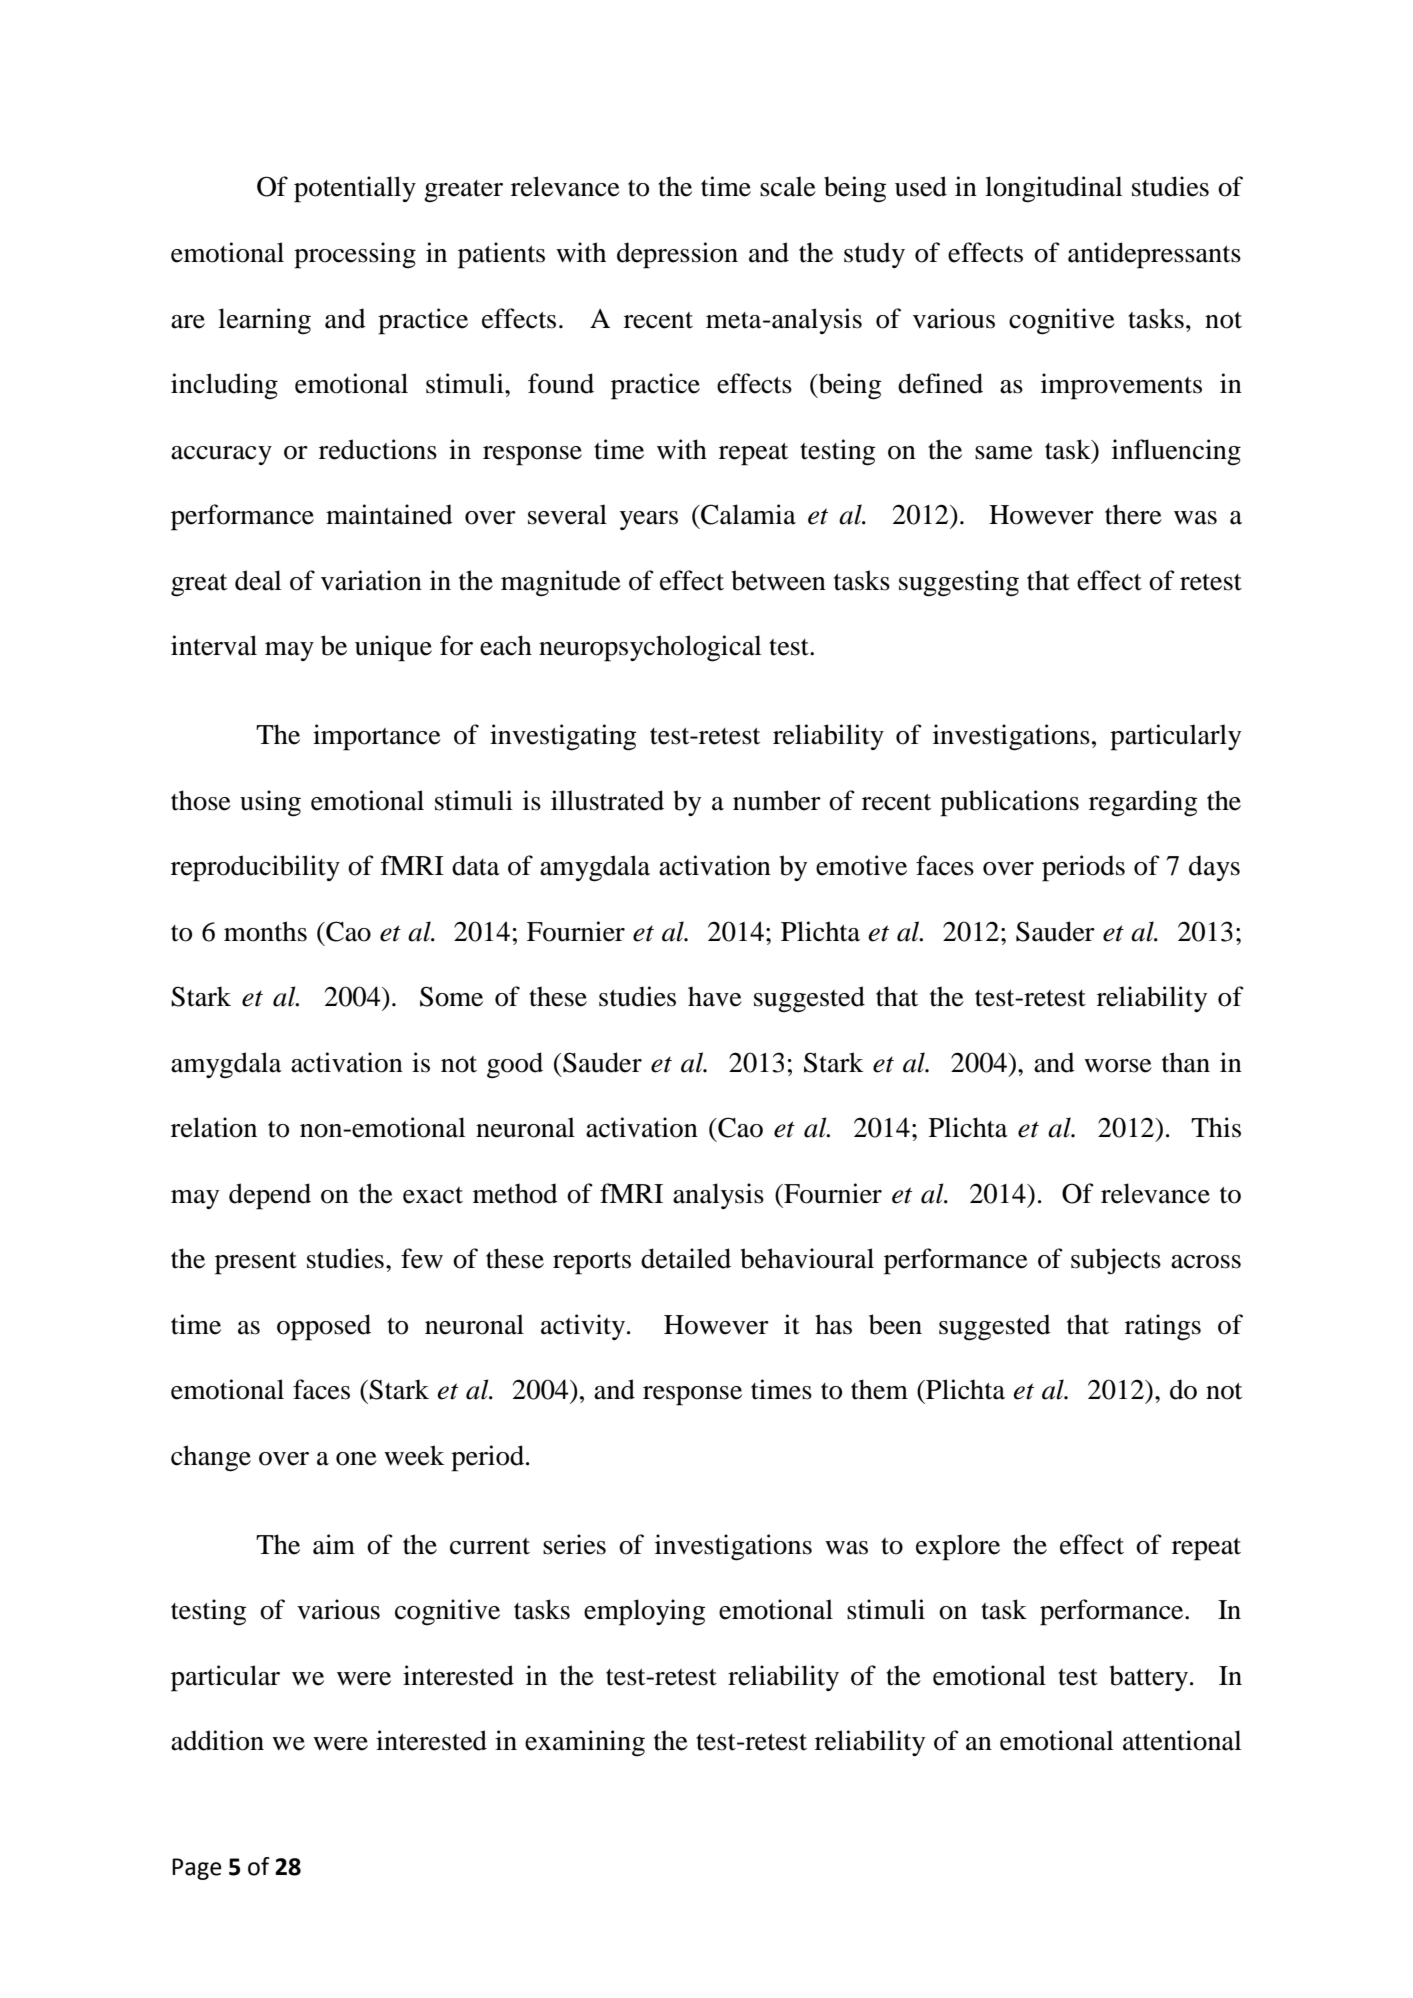 The height and width of the screenshot is (1998, 1413). Describe the element at coordinates (677, 255) in the screenshot. I see `depression` at that location.
